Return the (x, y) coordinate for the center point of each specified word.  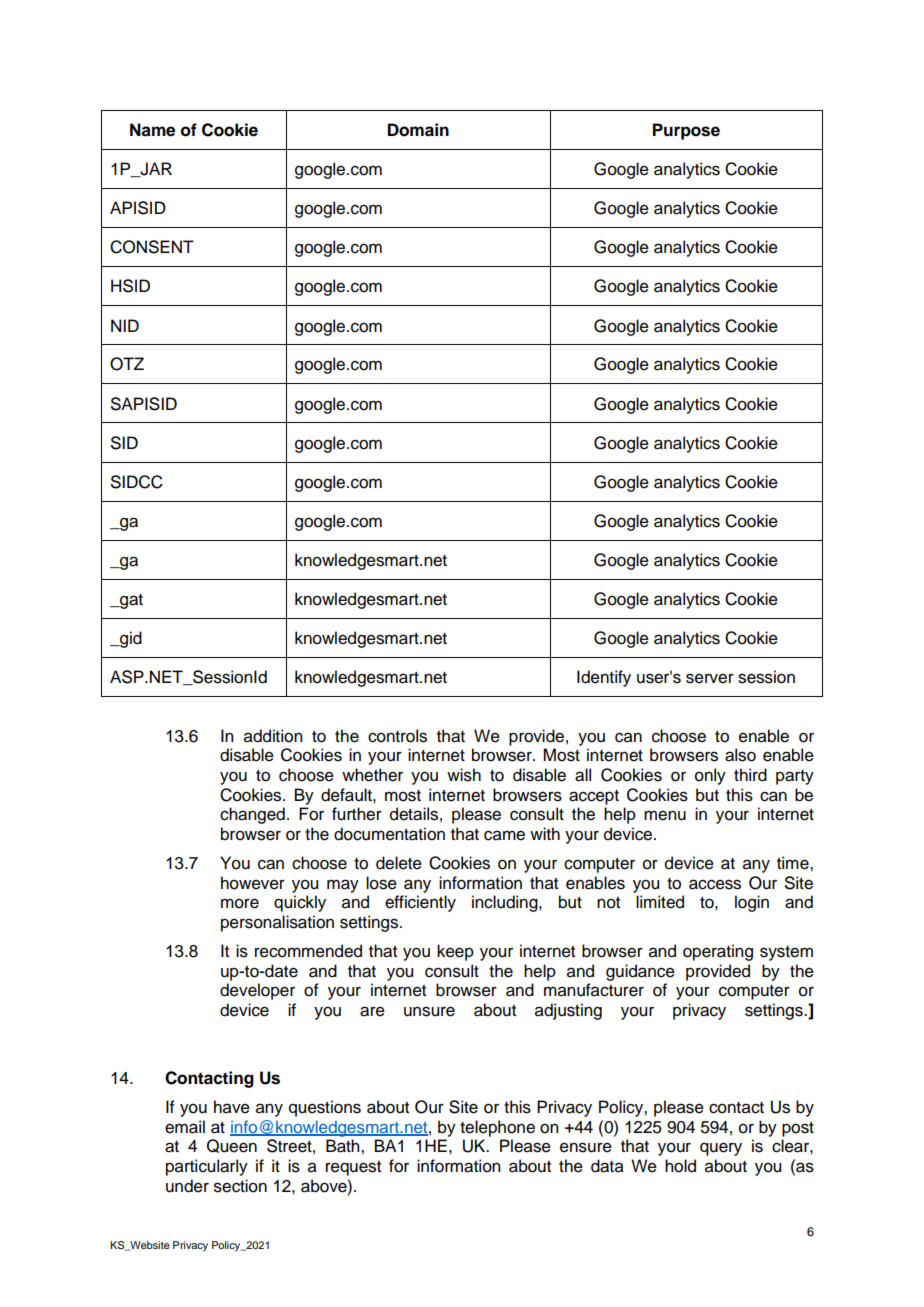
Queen (232, 1146)
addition (273, 736)
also (740, 755)
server (710, 678)
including (506, 903)
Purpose (686, 131)
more (240, 903)
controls (397, 736)
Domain (418, 130)
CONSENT (152, 247)
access (715, 884)
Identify (604, 678)
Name (152, 130)
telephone (497, 1128)
